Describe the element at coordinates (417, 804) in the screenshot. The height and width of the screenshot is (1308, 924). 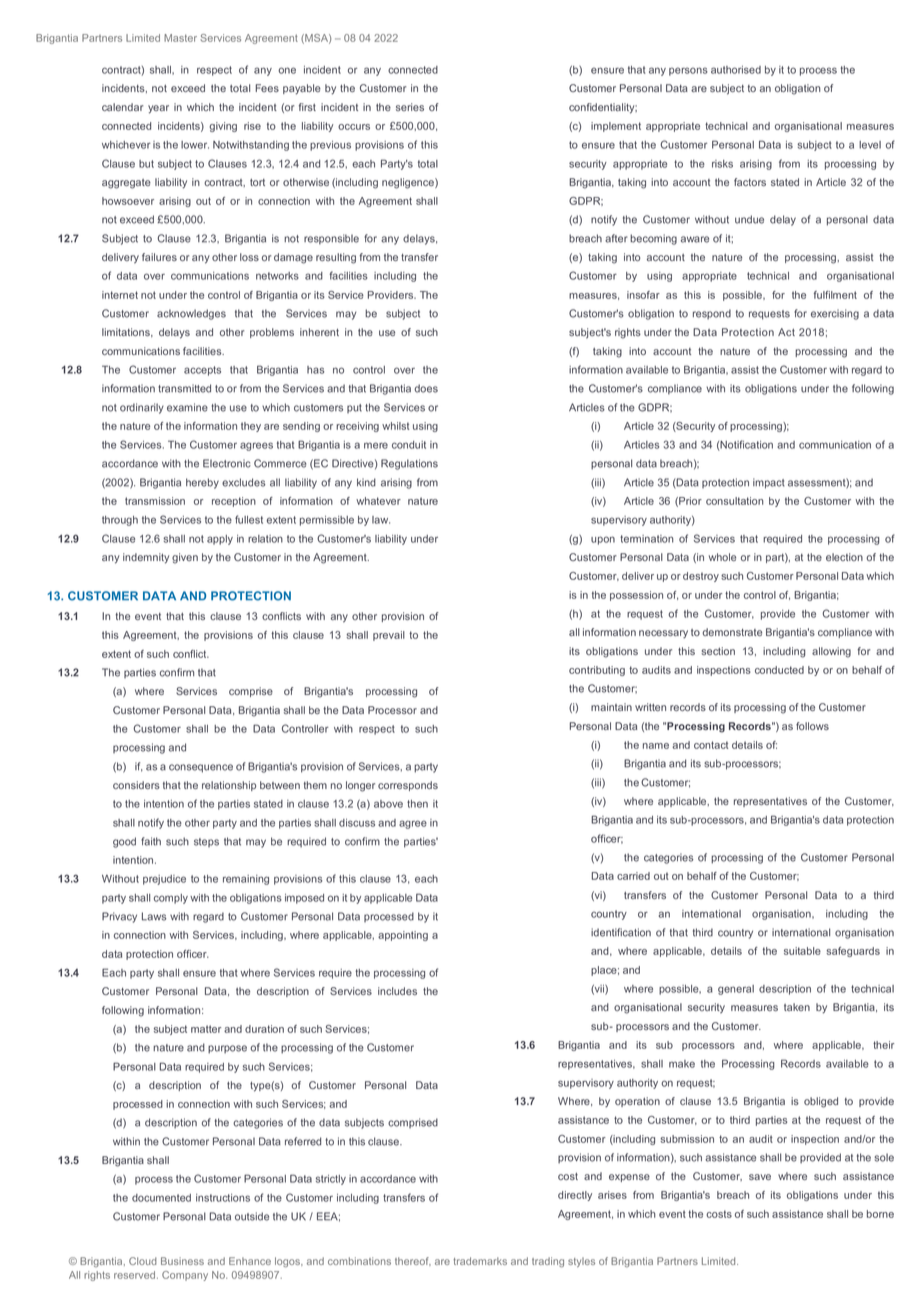
I see `then` at that location.
